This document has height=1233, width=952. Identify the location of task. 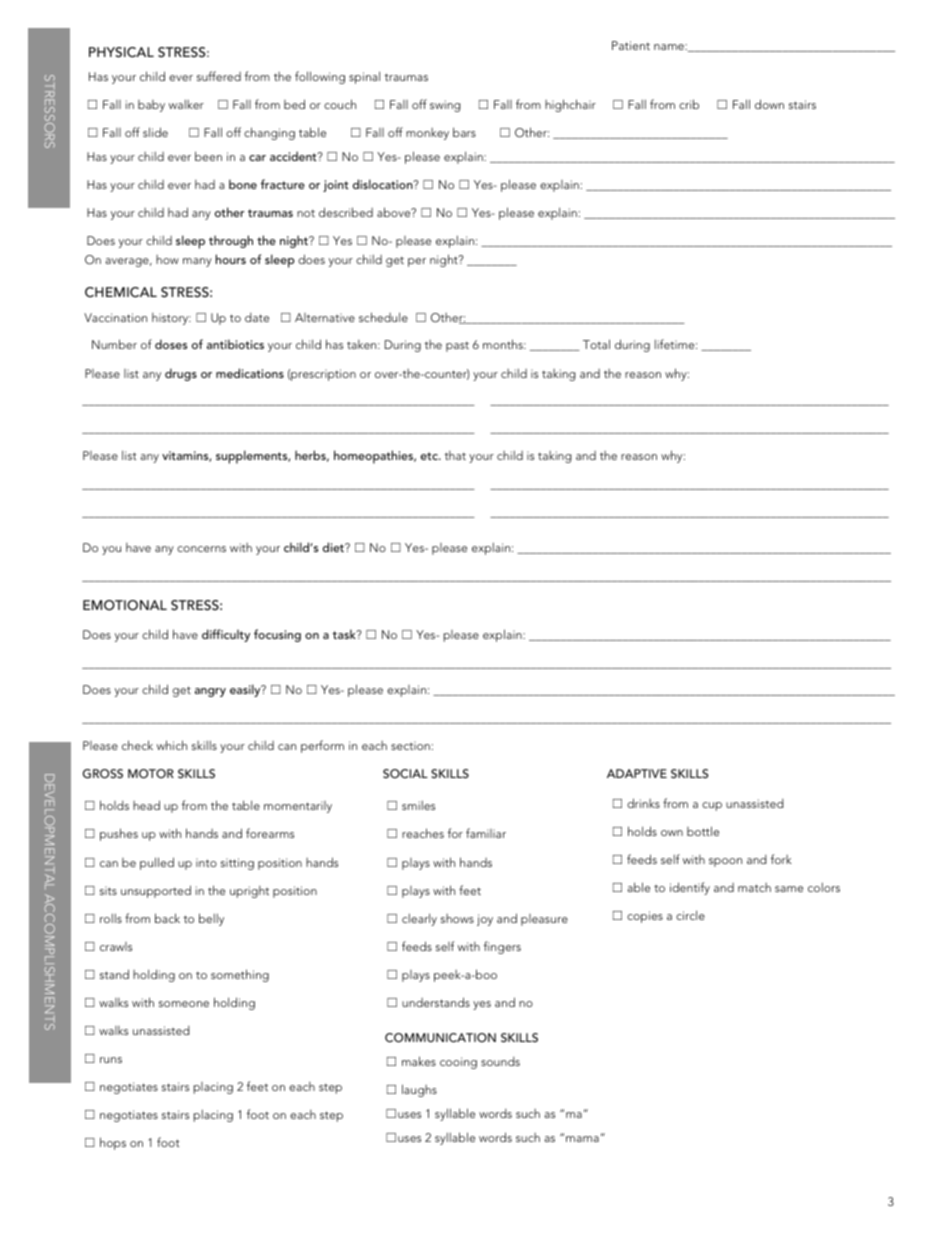
(345, 634).
